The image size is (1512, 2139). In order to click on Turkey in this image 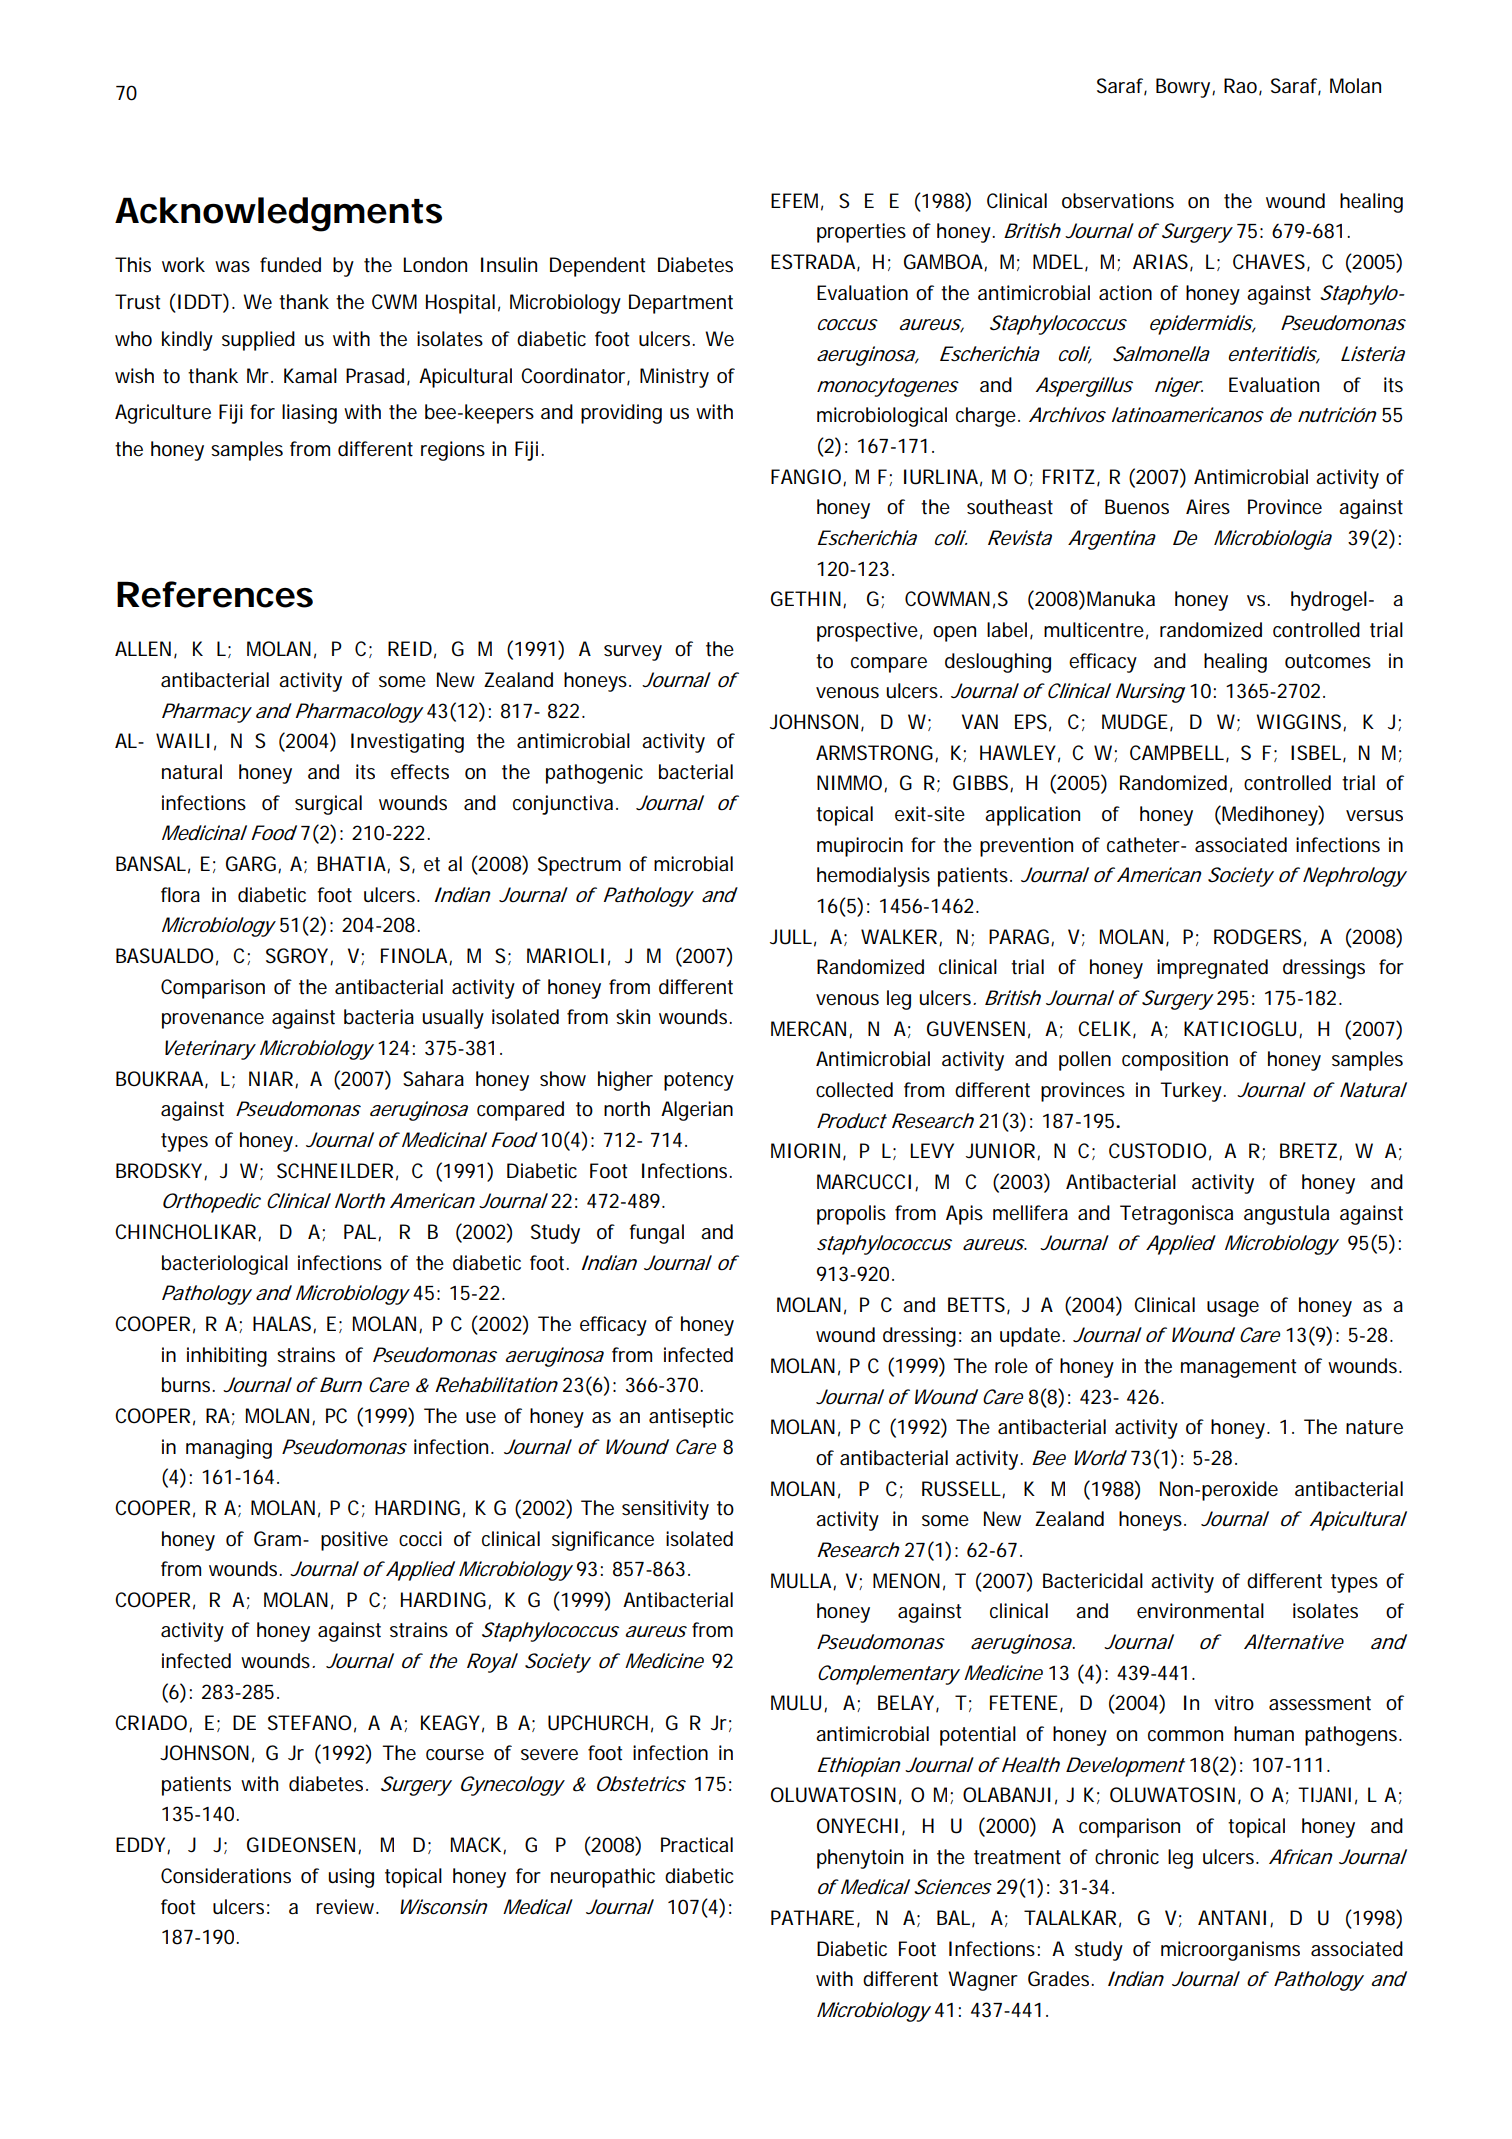, I will do `click(1192, 1092)`.
